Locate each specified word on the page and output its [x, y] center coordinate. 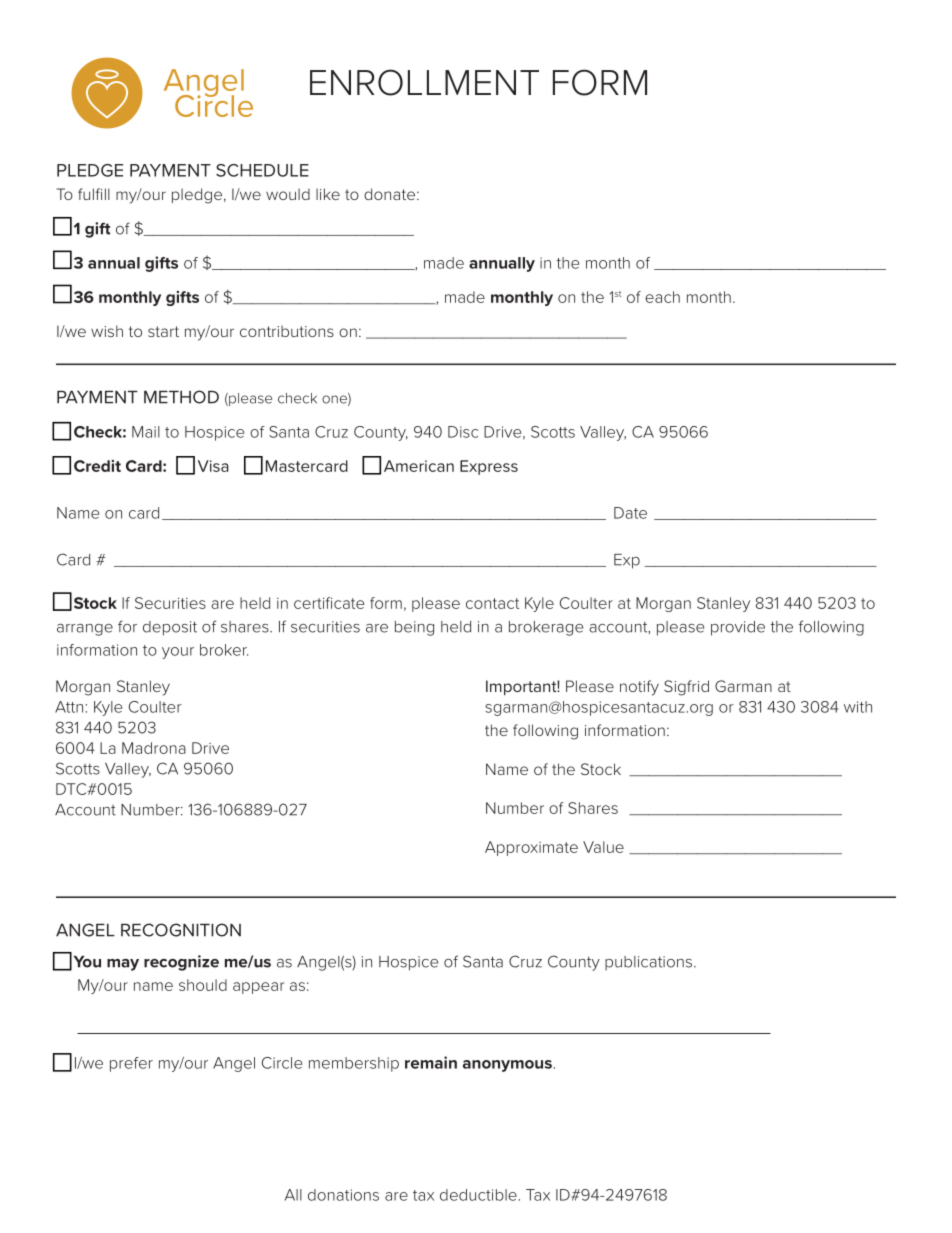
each [662, 297]
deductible [478, 1195]
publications [648, 963]
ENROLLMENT [424, 82]
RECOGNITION [181, 930]
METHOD [181, 397]
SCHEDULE [262, 170]
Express [489, 467]
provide [738, 628]
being [414, 628]
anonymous [507, 1066]
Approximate [531, 848]
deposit [170, 628]
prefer [131, 1064]
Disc [463, 432]
